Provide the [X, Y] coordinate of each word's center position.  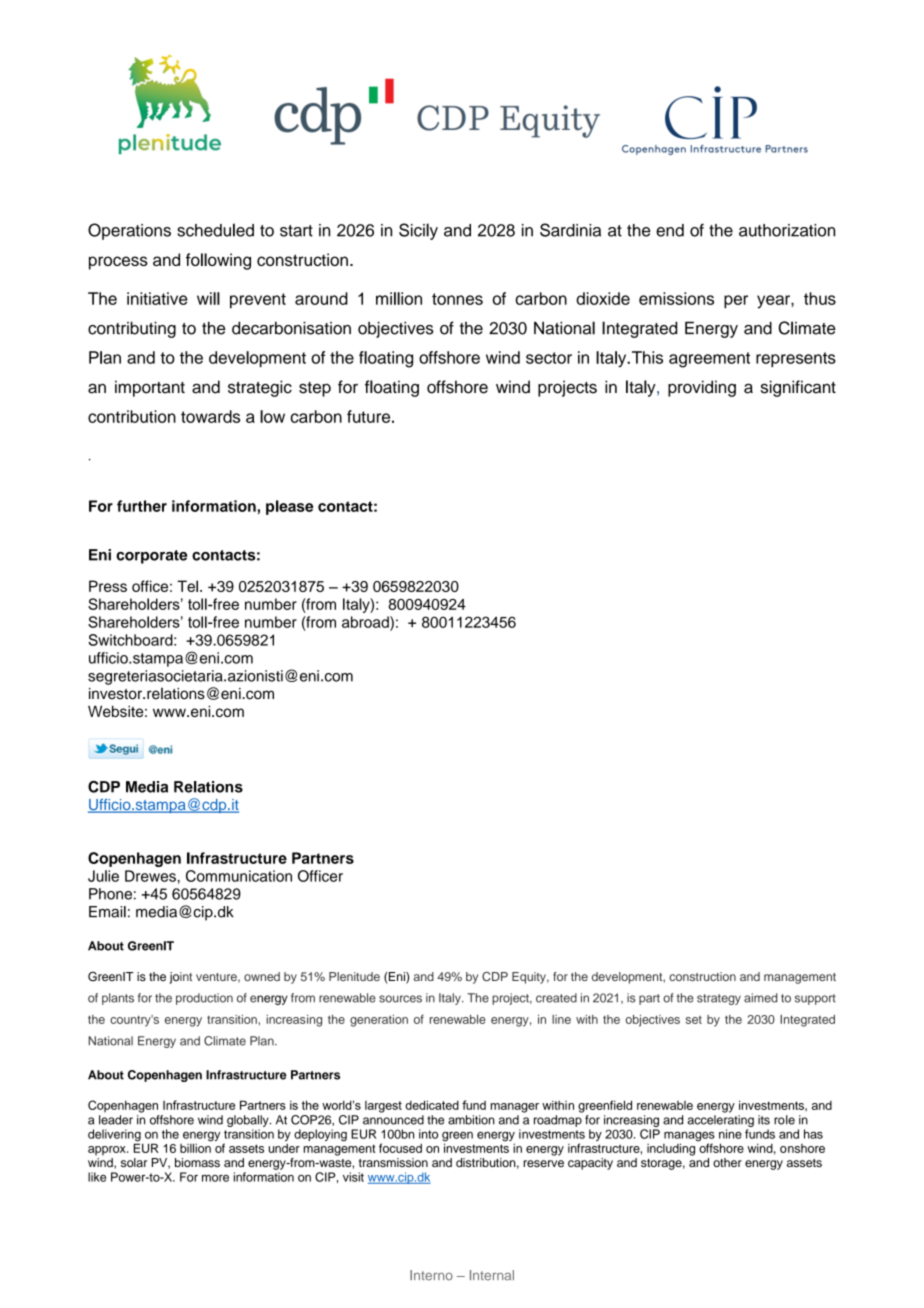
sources [400, 999]
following [218, 261]
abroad [366, 622]
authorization [787, 230]
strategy [719, 999]
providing [702, 388]
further [142, 506]
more [215, 1178]
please [289, 507]
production [204, 999]
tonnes [457, 299]
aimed [760, 998]
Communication [239, 876]
